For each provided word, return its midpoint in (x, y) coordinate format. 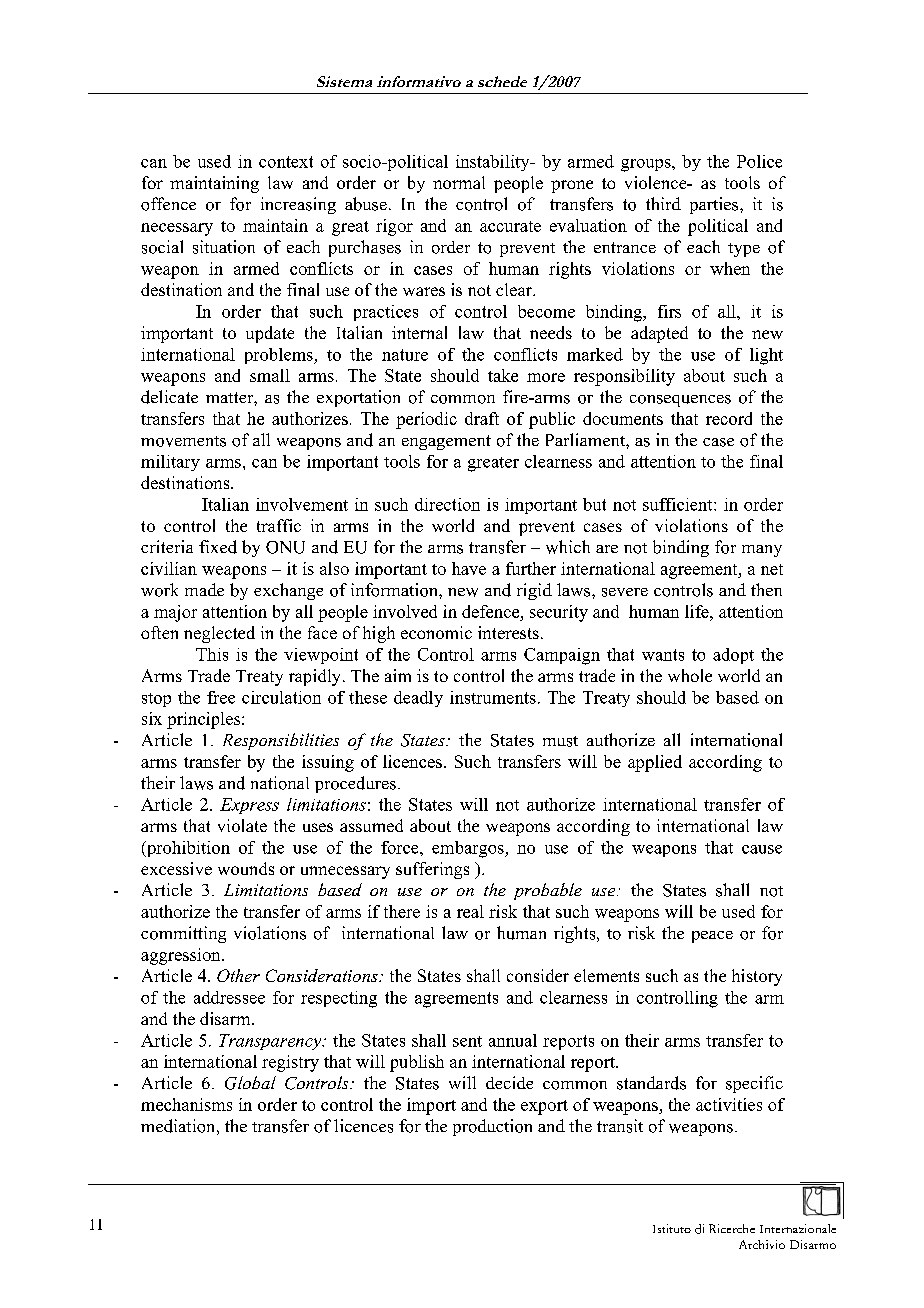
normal (459, 182)
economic (436, 632)
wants (663, 655)
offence (168, 204)
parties (715, 205)
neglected (219, 634)
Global (250, 1083)
